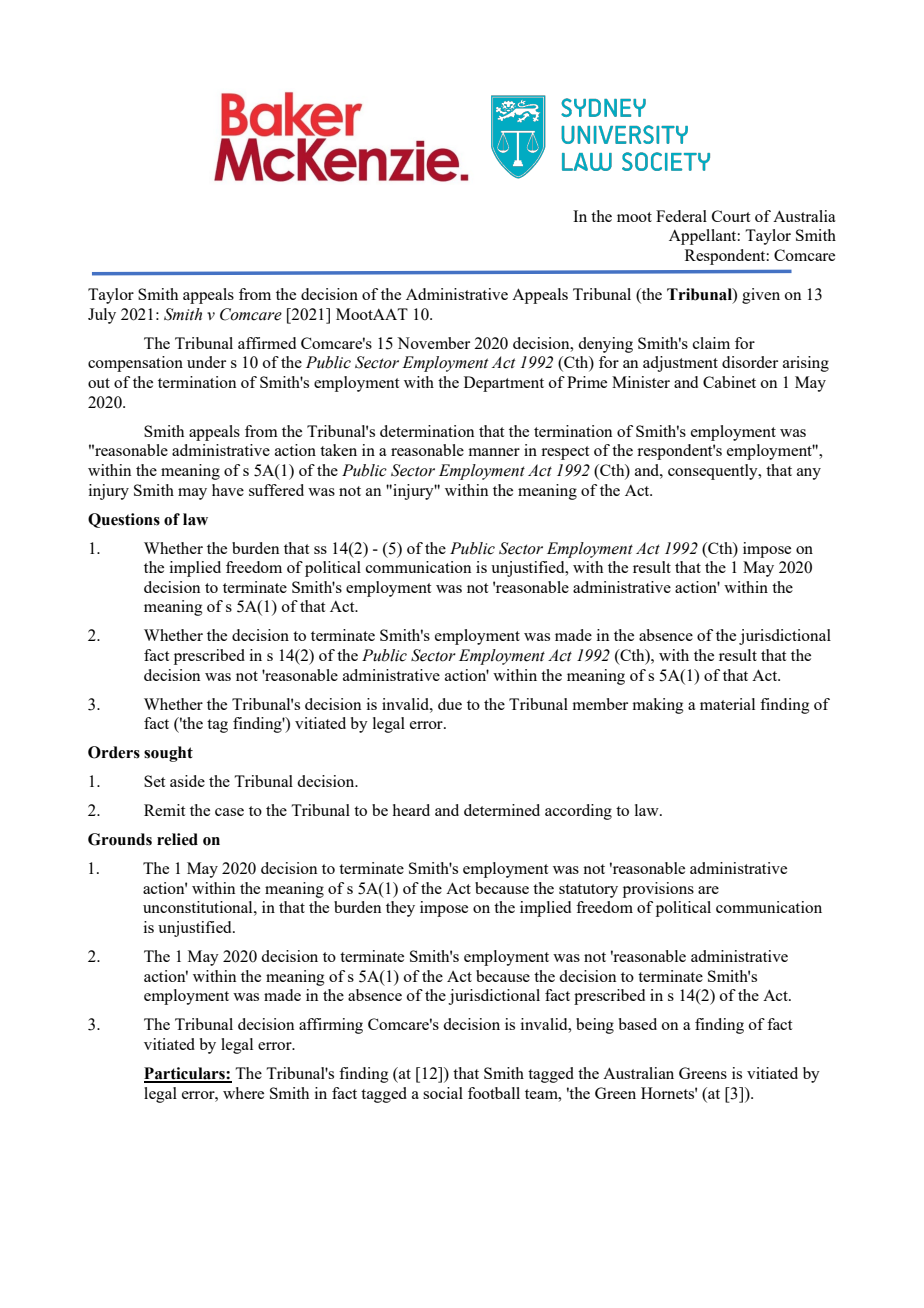  Describe the element at coordinates (168, 754) in the screenshot. I see `sought` at that location.
